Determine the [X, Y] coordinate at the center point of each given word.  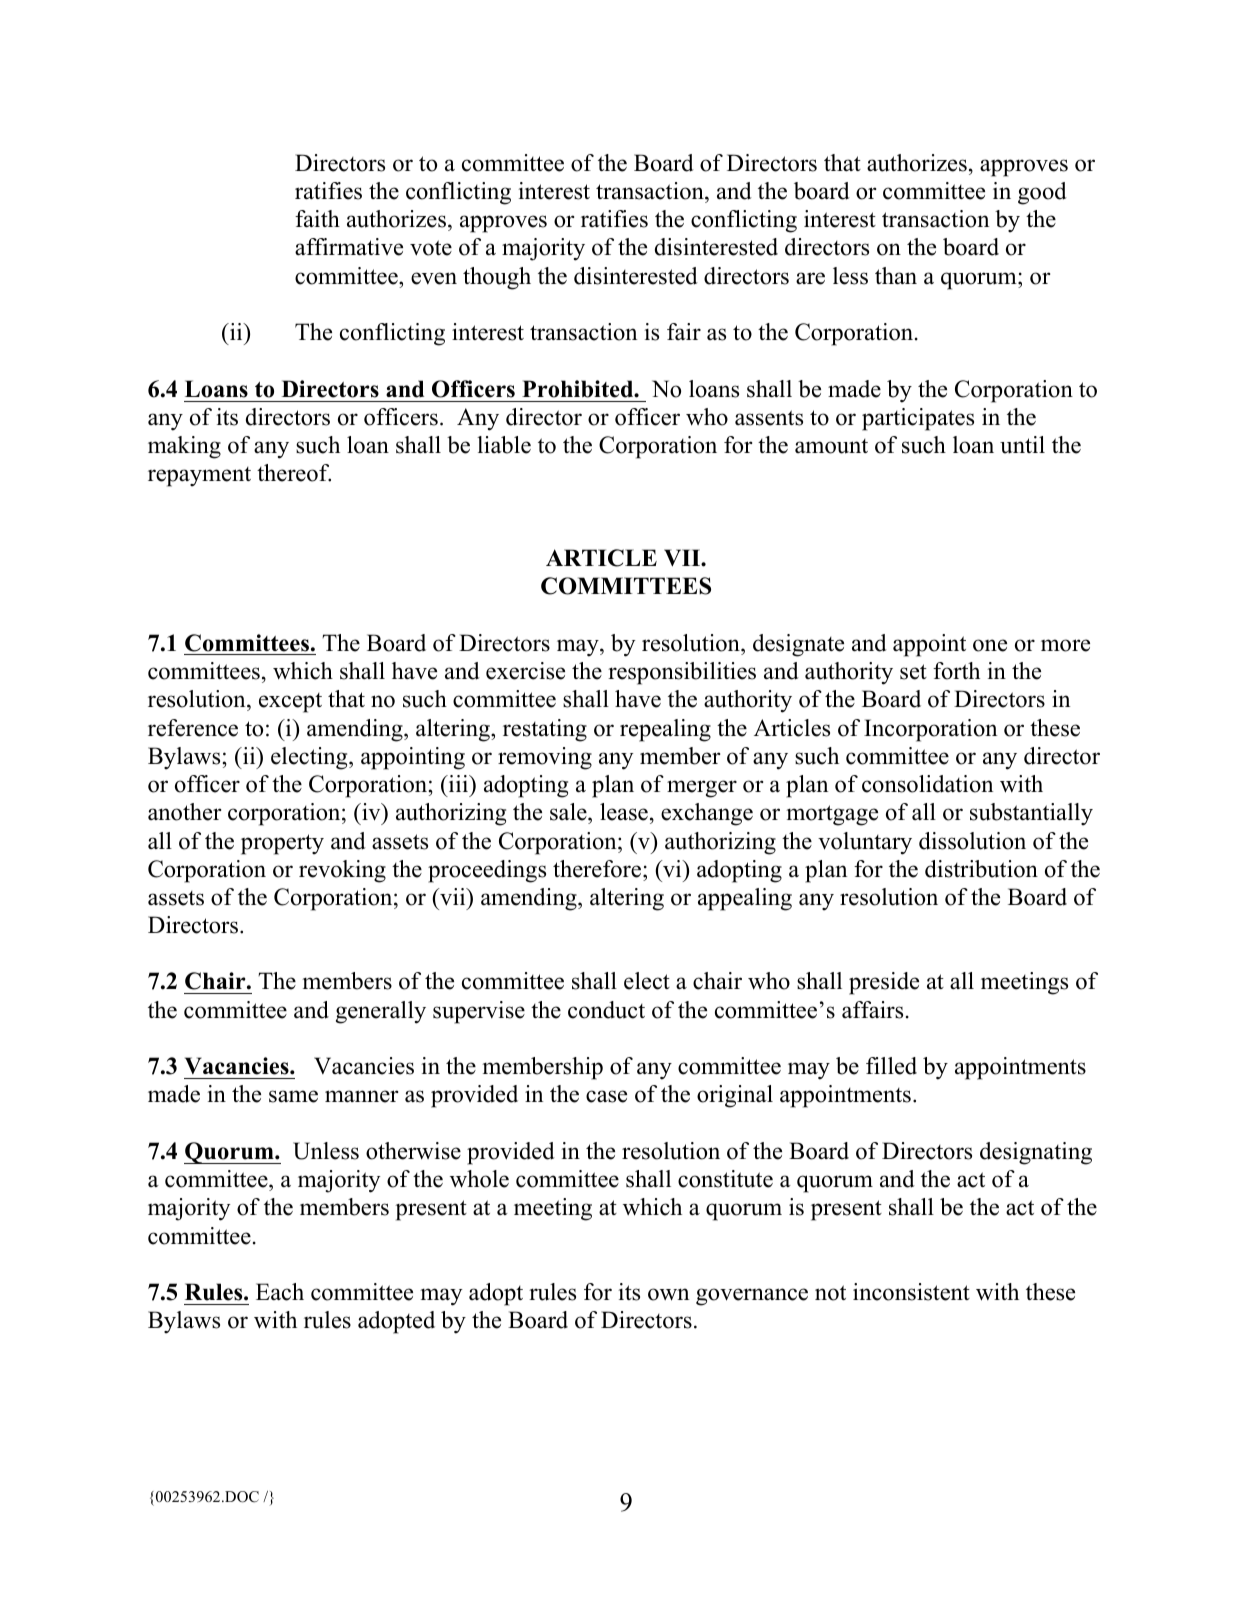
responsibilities [682, 673]
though [497, 278]
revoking [342, 871]
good [1042, 193]
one [990, 645]
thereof [294, 473]
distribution [981, 869]
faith [317, 219]
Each [280, 1292]
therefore [598, 869]
